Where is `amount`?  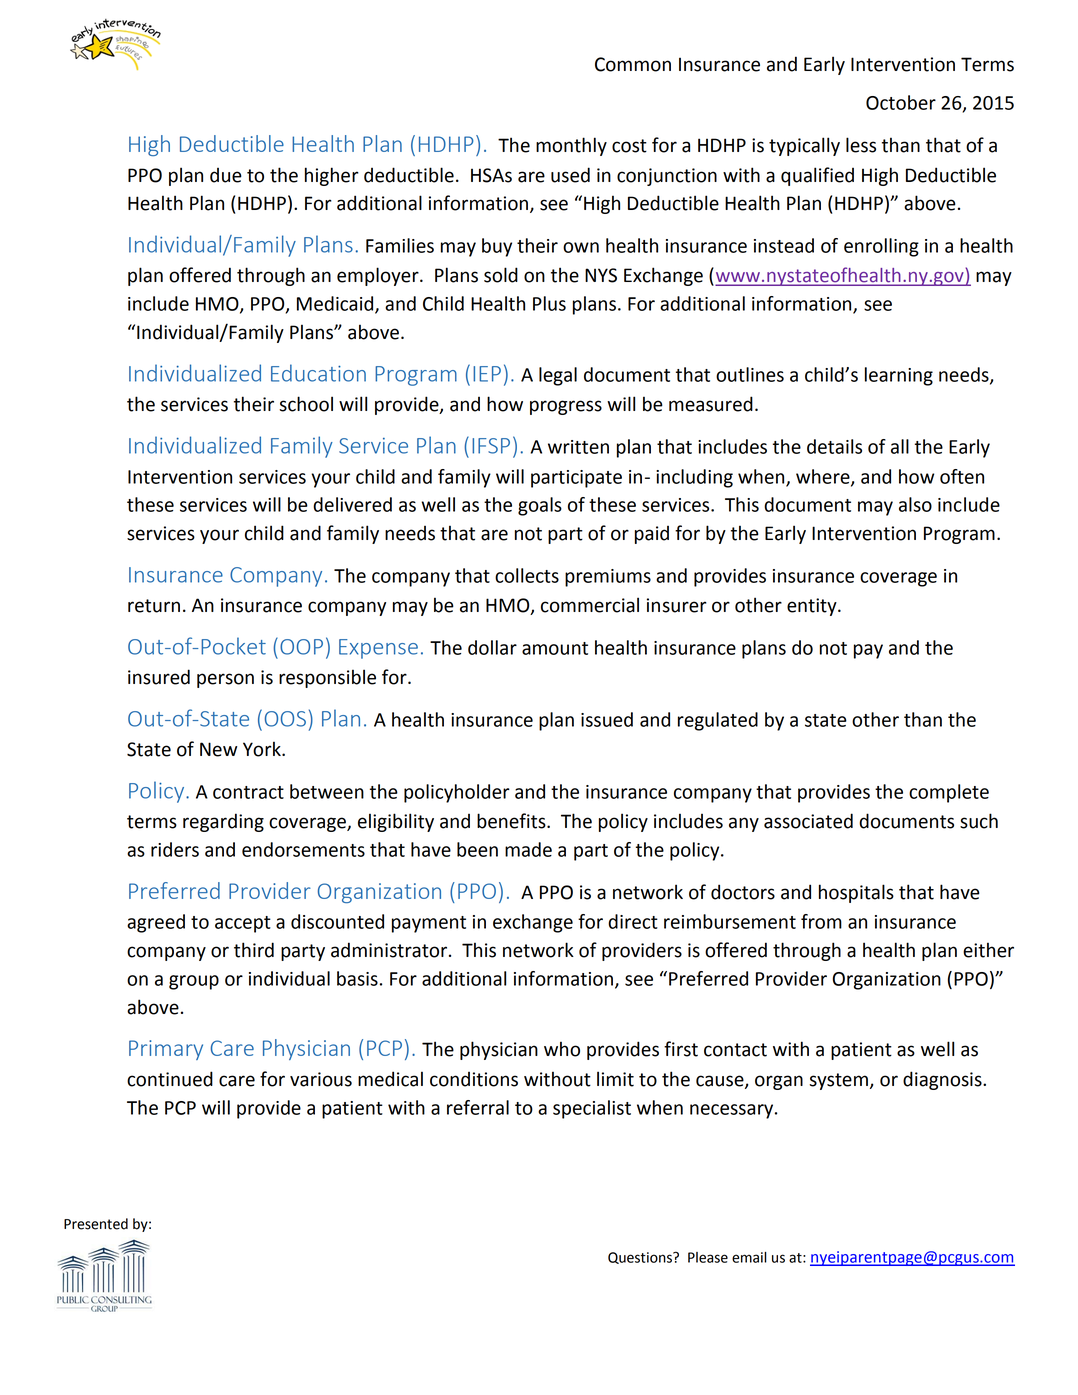 amount is located at coordinates (555, 648).
